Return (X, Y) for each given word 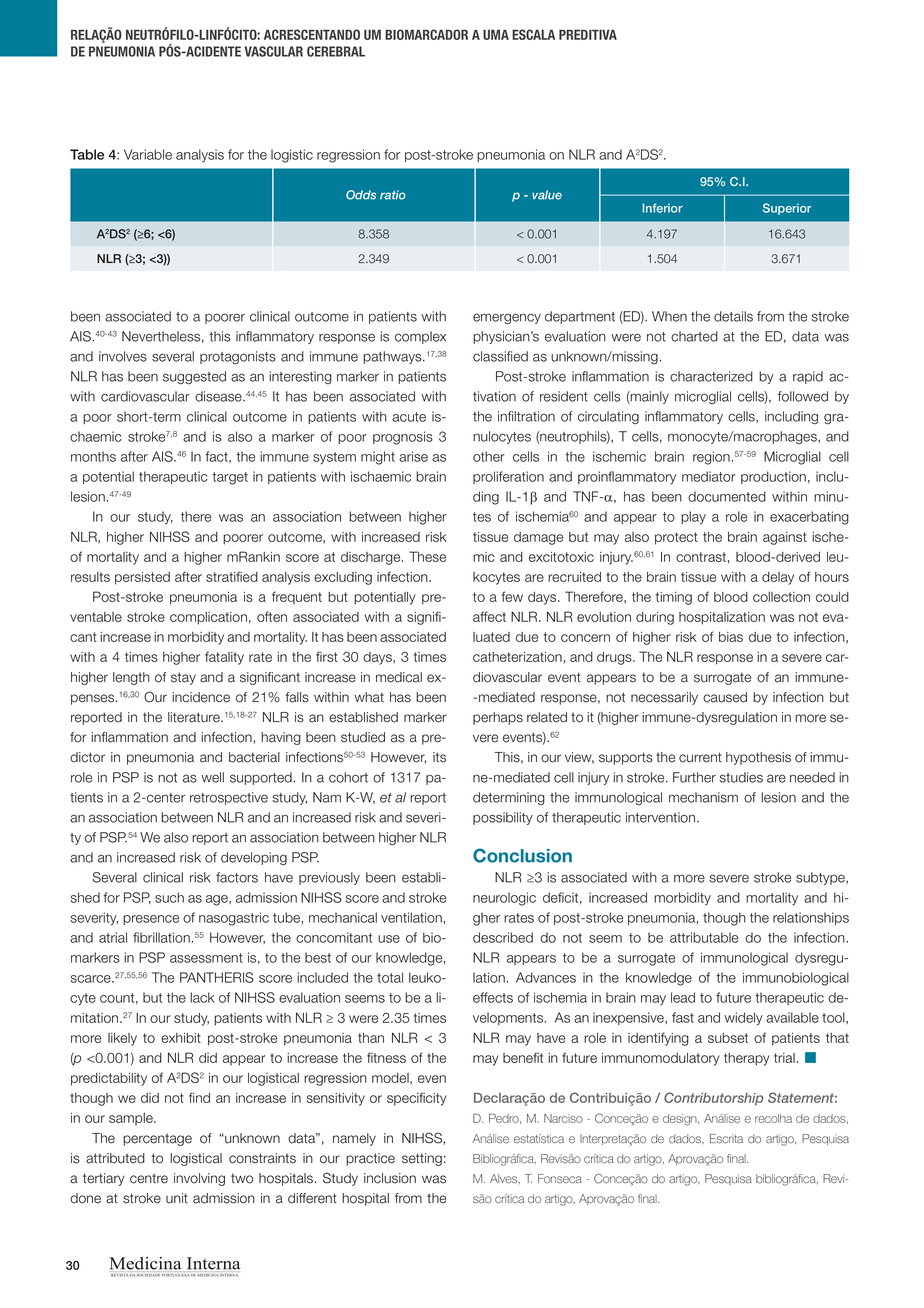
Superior (787, 209)
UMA (496, 34)
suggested (194, 378)
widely (743, 1019)
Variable (148, 154)
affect (489, 616)
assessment (206, 958)
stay (183, 678)
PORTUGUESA (176, 1275)
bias (731, 637)
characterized (711, 376)
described (503, 937)
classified (500, 356)
